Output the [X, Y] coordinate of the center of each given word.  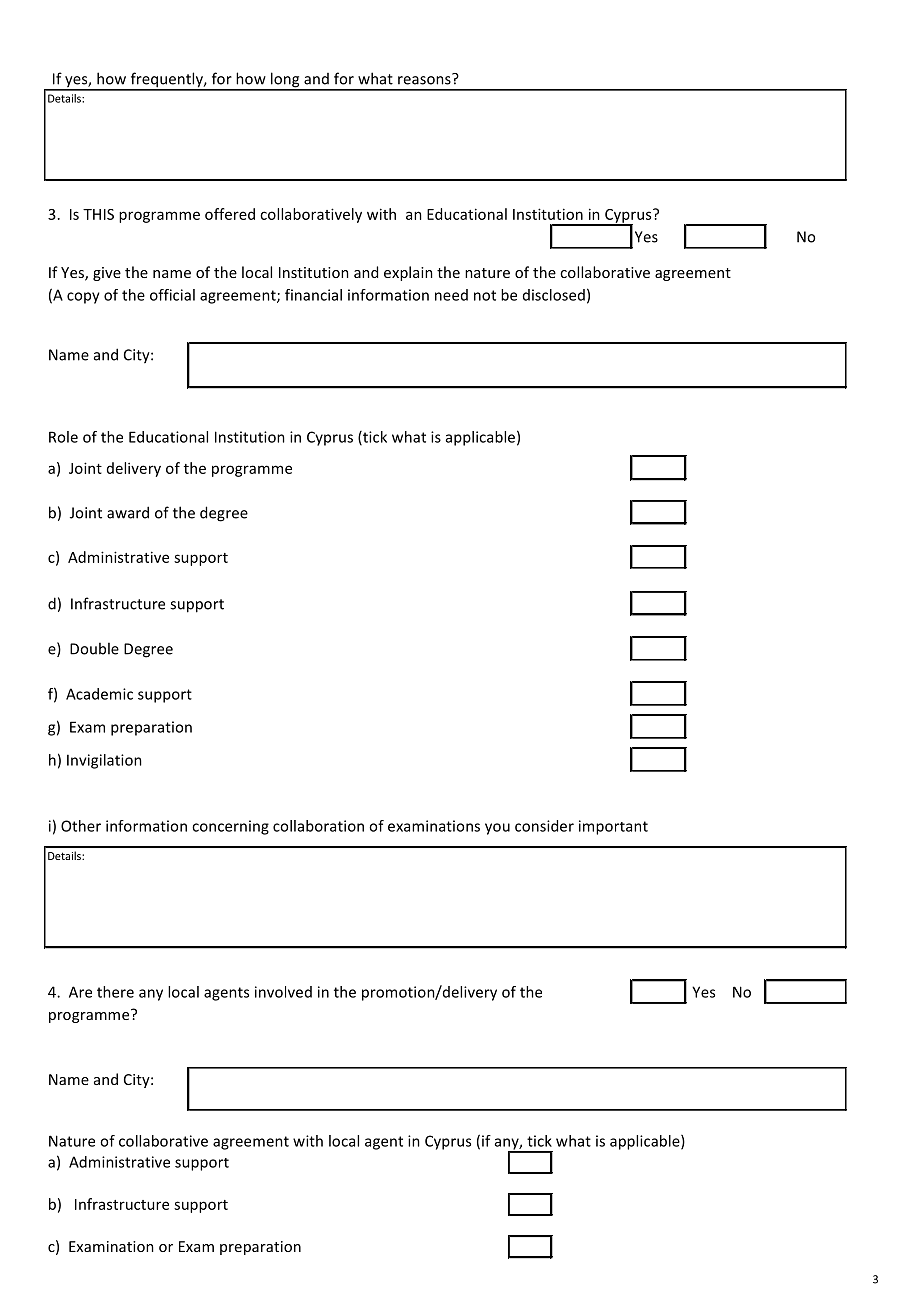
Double [94, 648]
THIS [98, 214]
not [485, 295]
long [285, 81]
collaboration [318, 826]
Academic [99, 694]
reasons [425, 79]
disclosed [554, 295]
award [128, 512]
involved [283, 992]
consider [544, 826]
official [172, 295]
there [115, 992]
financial [313, 295]
